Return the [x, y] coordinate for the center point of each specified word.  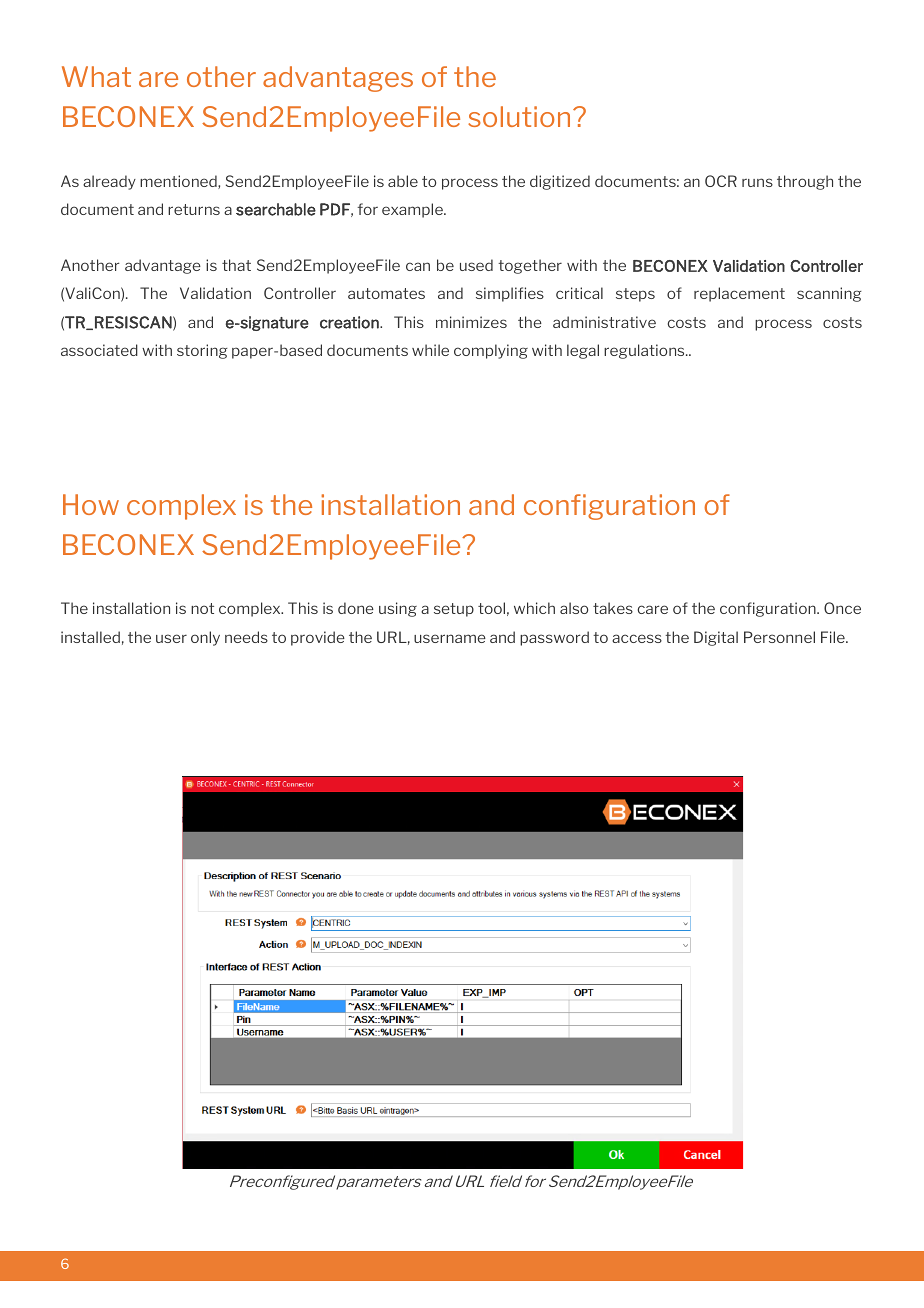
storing [202, 351]
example [413, 210]
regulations [645, 351]
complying [491, 351]
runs [757, 182]
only [205, 638]
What [96, 76]
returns [194, 209]
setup [454, 610]
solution [519, 116]
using [398, 609]
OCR [721, 181]
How [91, 504]
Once [842, 608]
